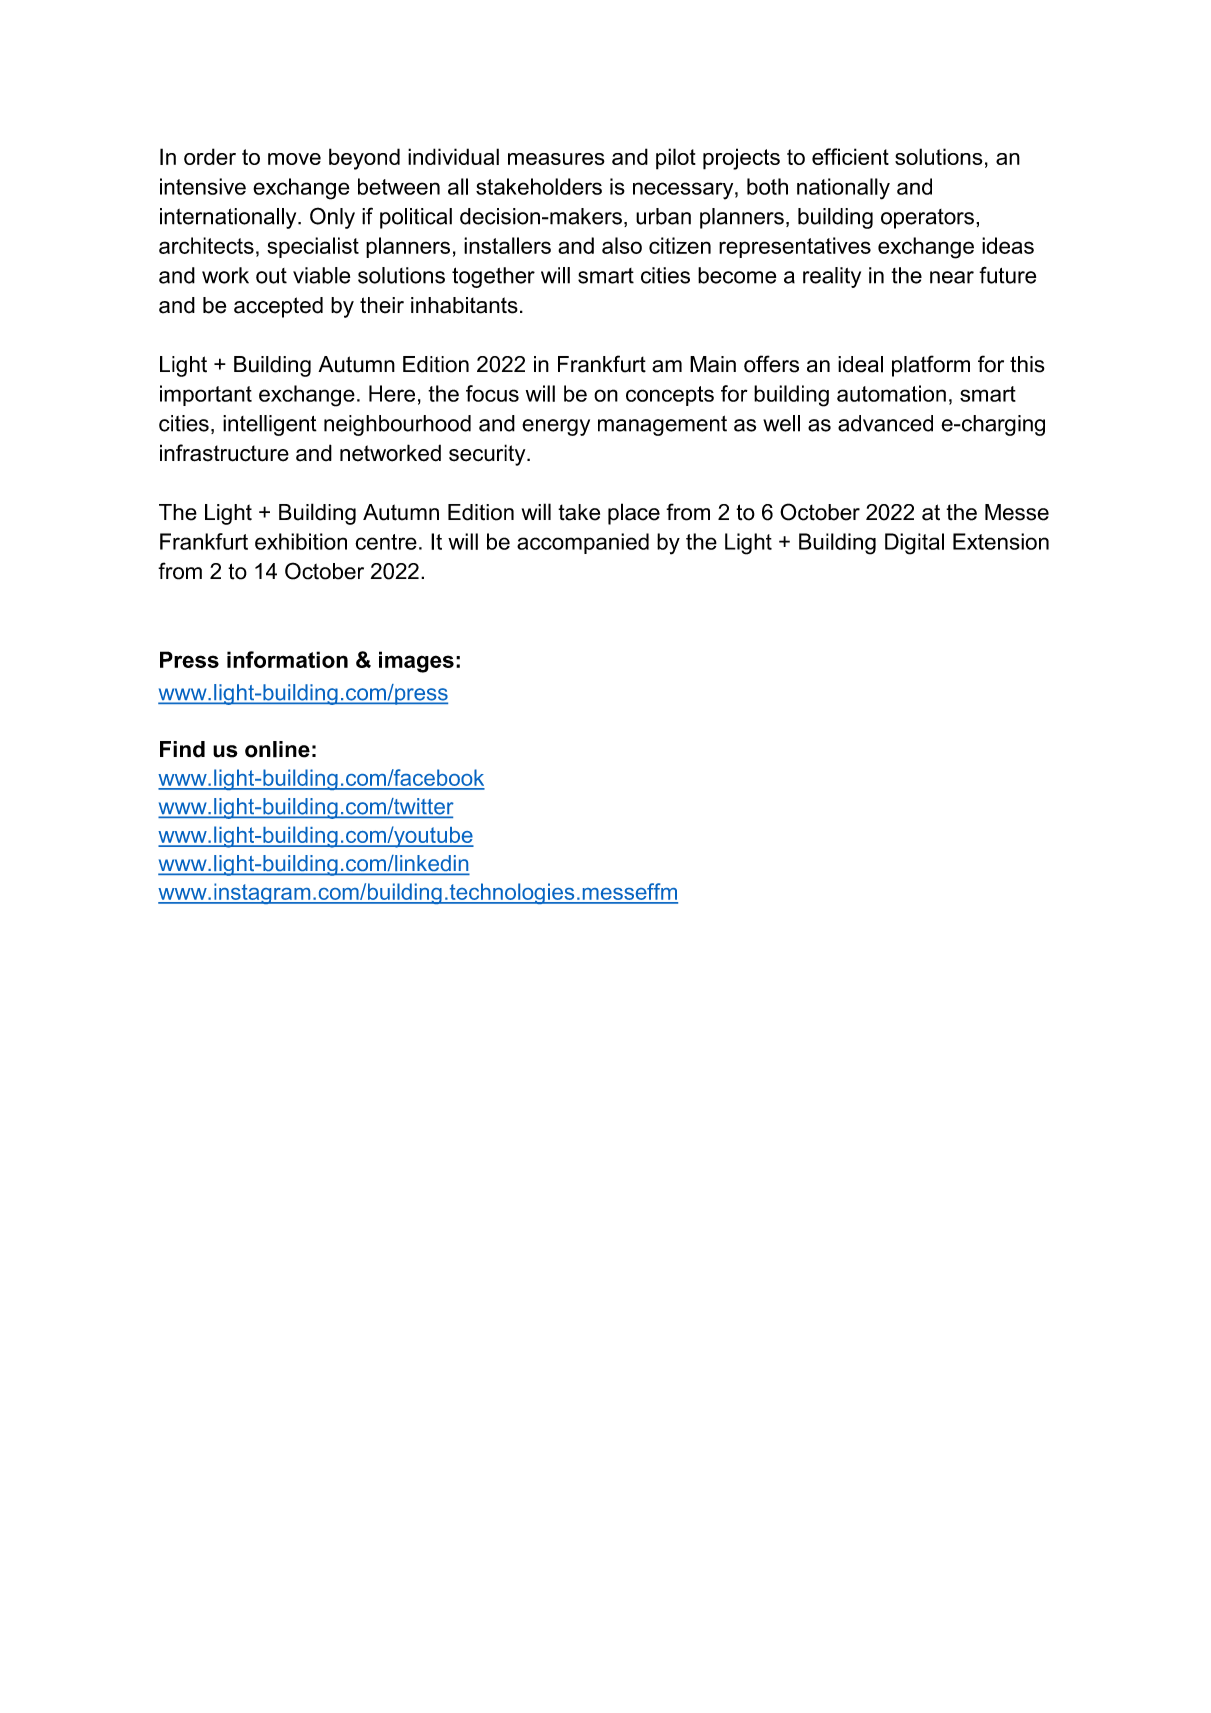 This screenshot has height=1713, width=1211. I want to click on important, so click(206, 395).
